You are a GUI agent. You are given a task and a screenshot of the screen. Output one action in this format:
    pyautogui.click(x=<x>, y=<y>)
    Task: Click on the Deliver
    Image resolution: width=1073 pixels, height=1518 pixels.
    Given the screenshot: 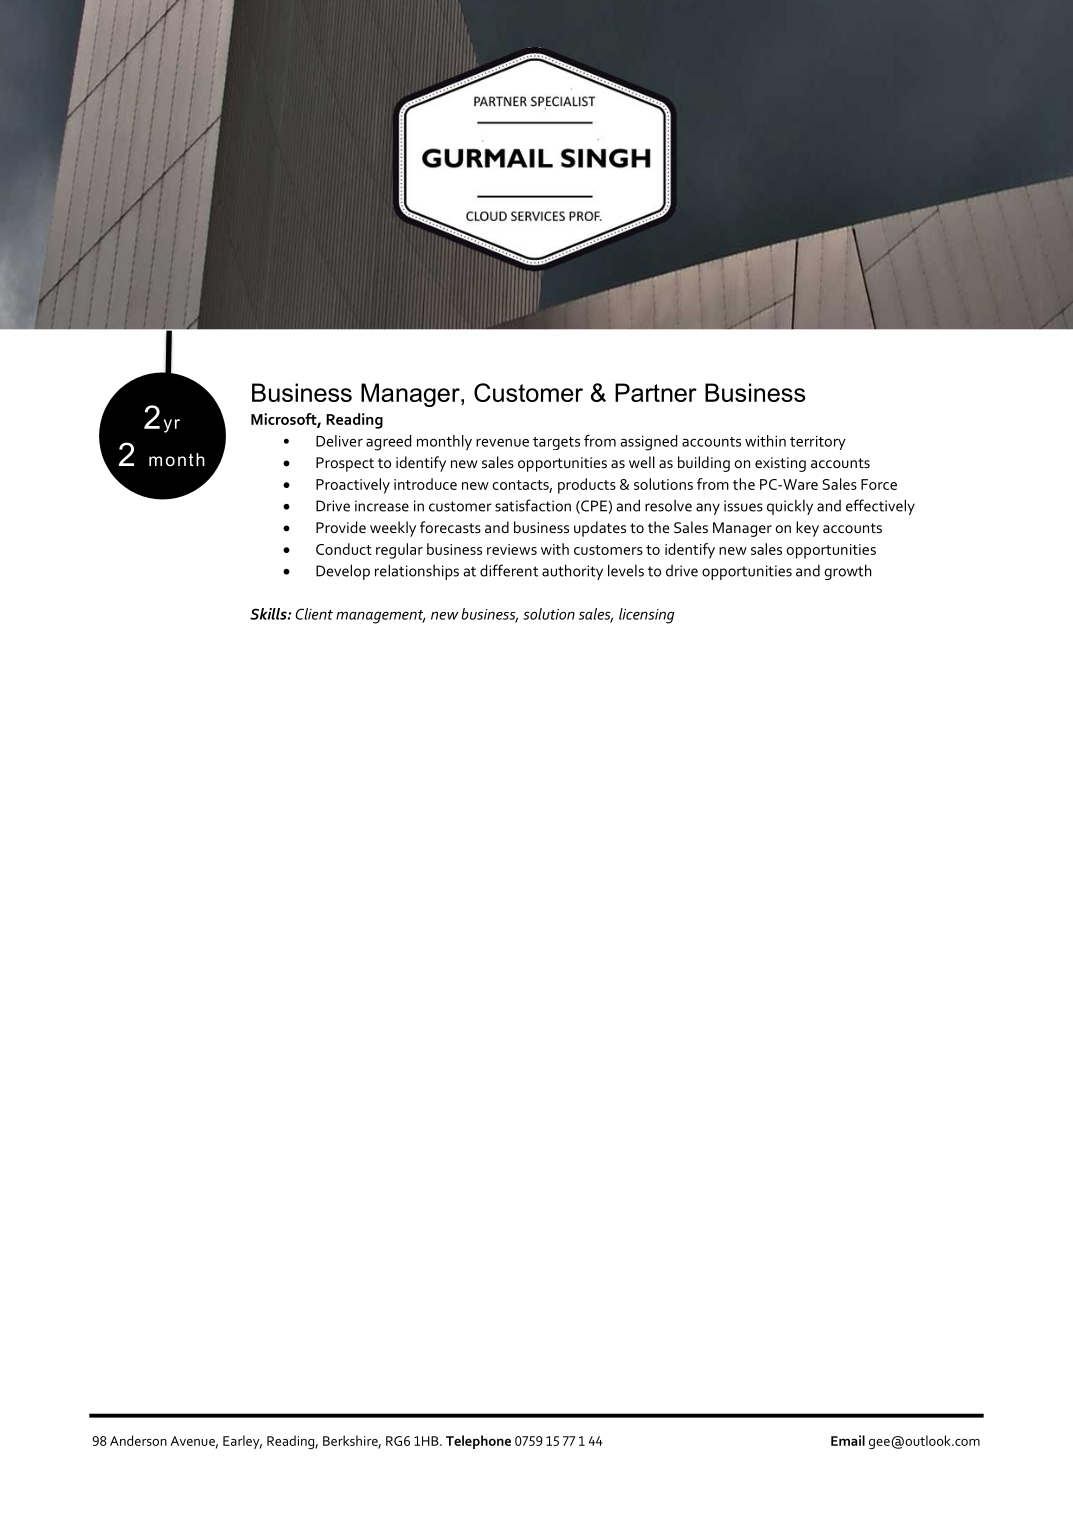 What is the action you would take?
    pyautogui.click(x=339, y=441)
